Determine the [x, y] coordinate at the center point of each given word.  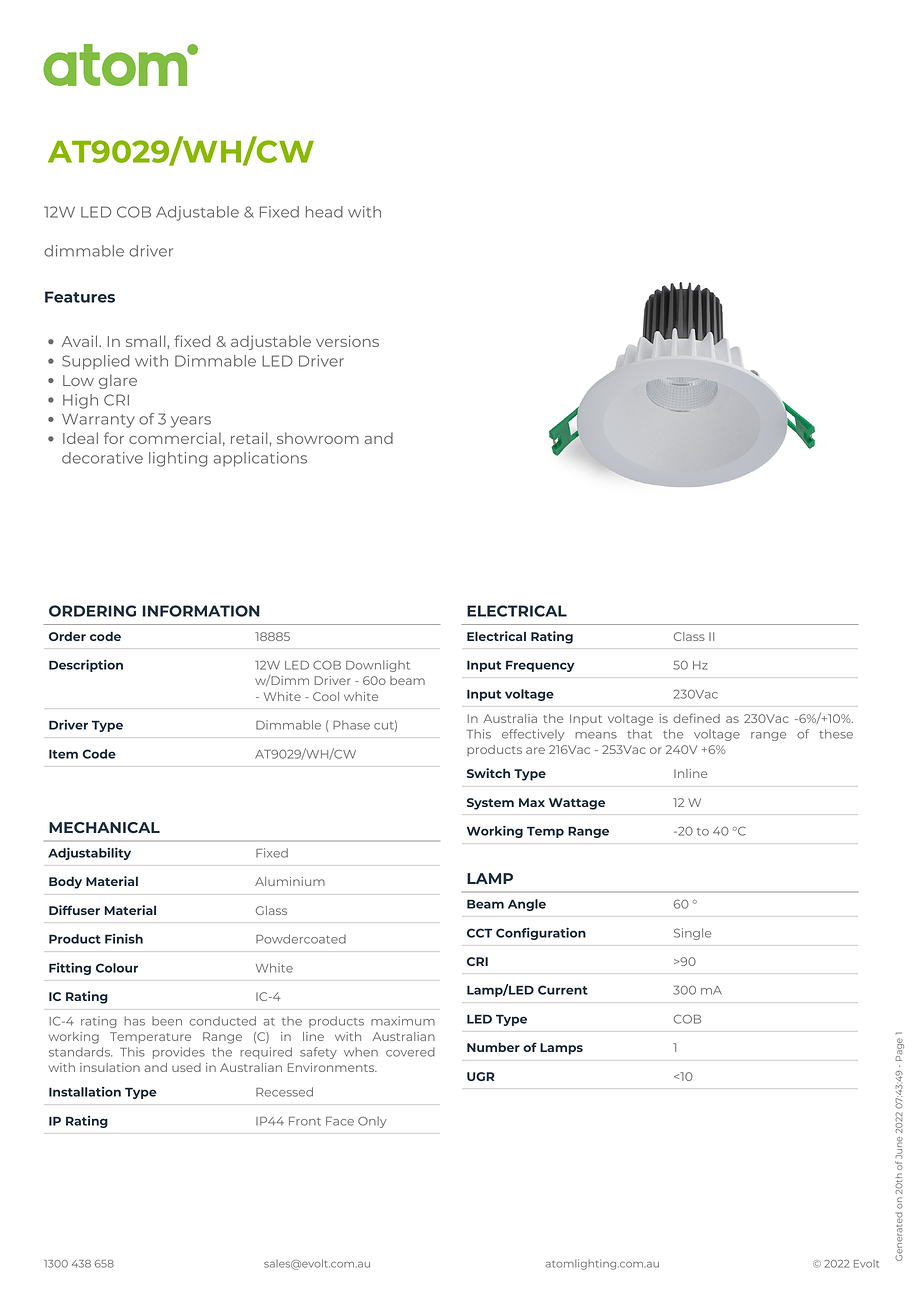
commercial [175, 438]
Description [86, 665]
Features [80, 297]
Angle [527, 905]
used [186, 1067]
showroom [318, 438]
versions [347, 341]
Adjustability [89, 853]
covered [410, 1052]
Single [692, 934]
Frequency [540, 666]
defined [696, 718]
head [324, 212]
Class [689, 636]
